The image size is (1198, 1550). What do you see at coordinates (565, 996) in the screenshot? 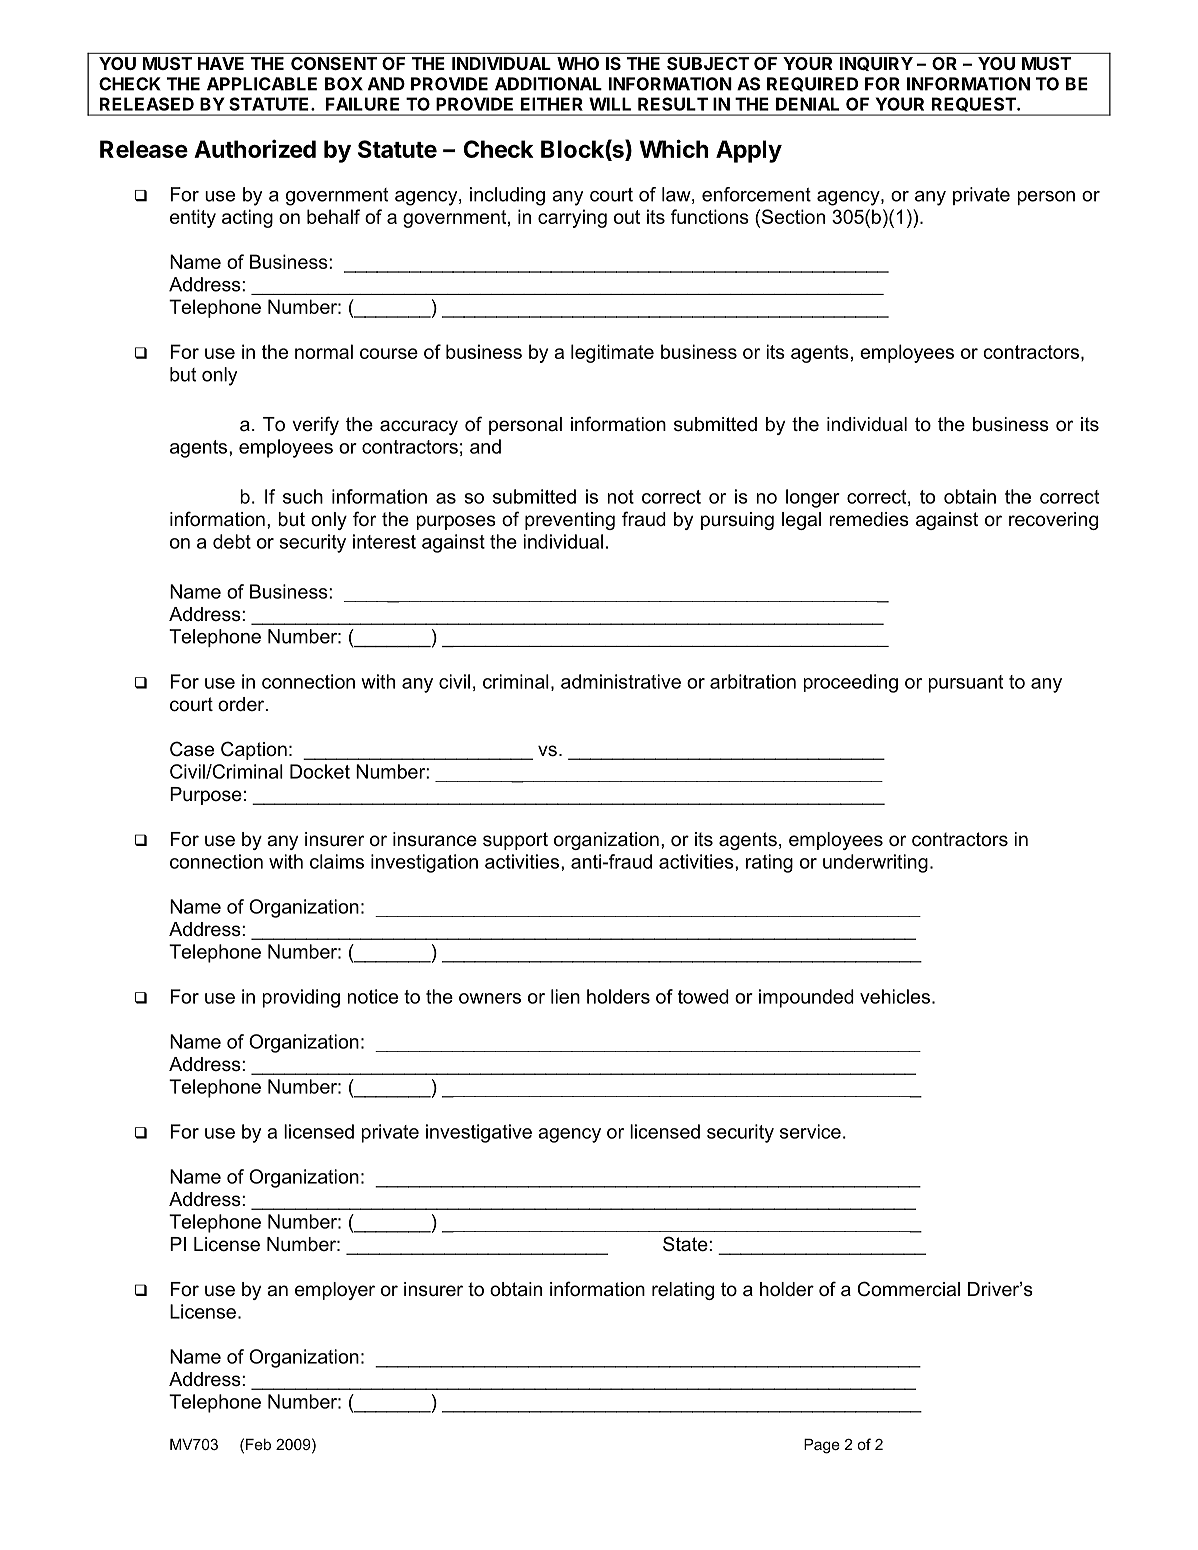
I see `lien` at bounding box center [565, 996].
